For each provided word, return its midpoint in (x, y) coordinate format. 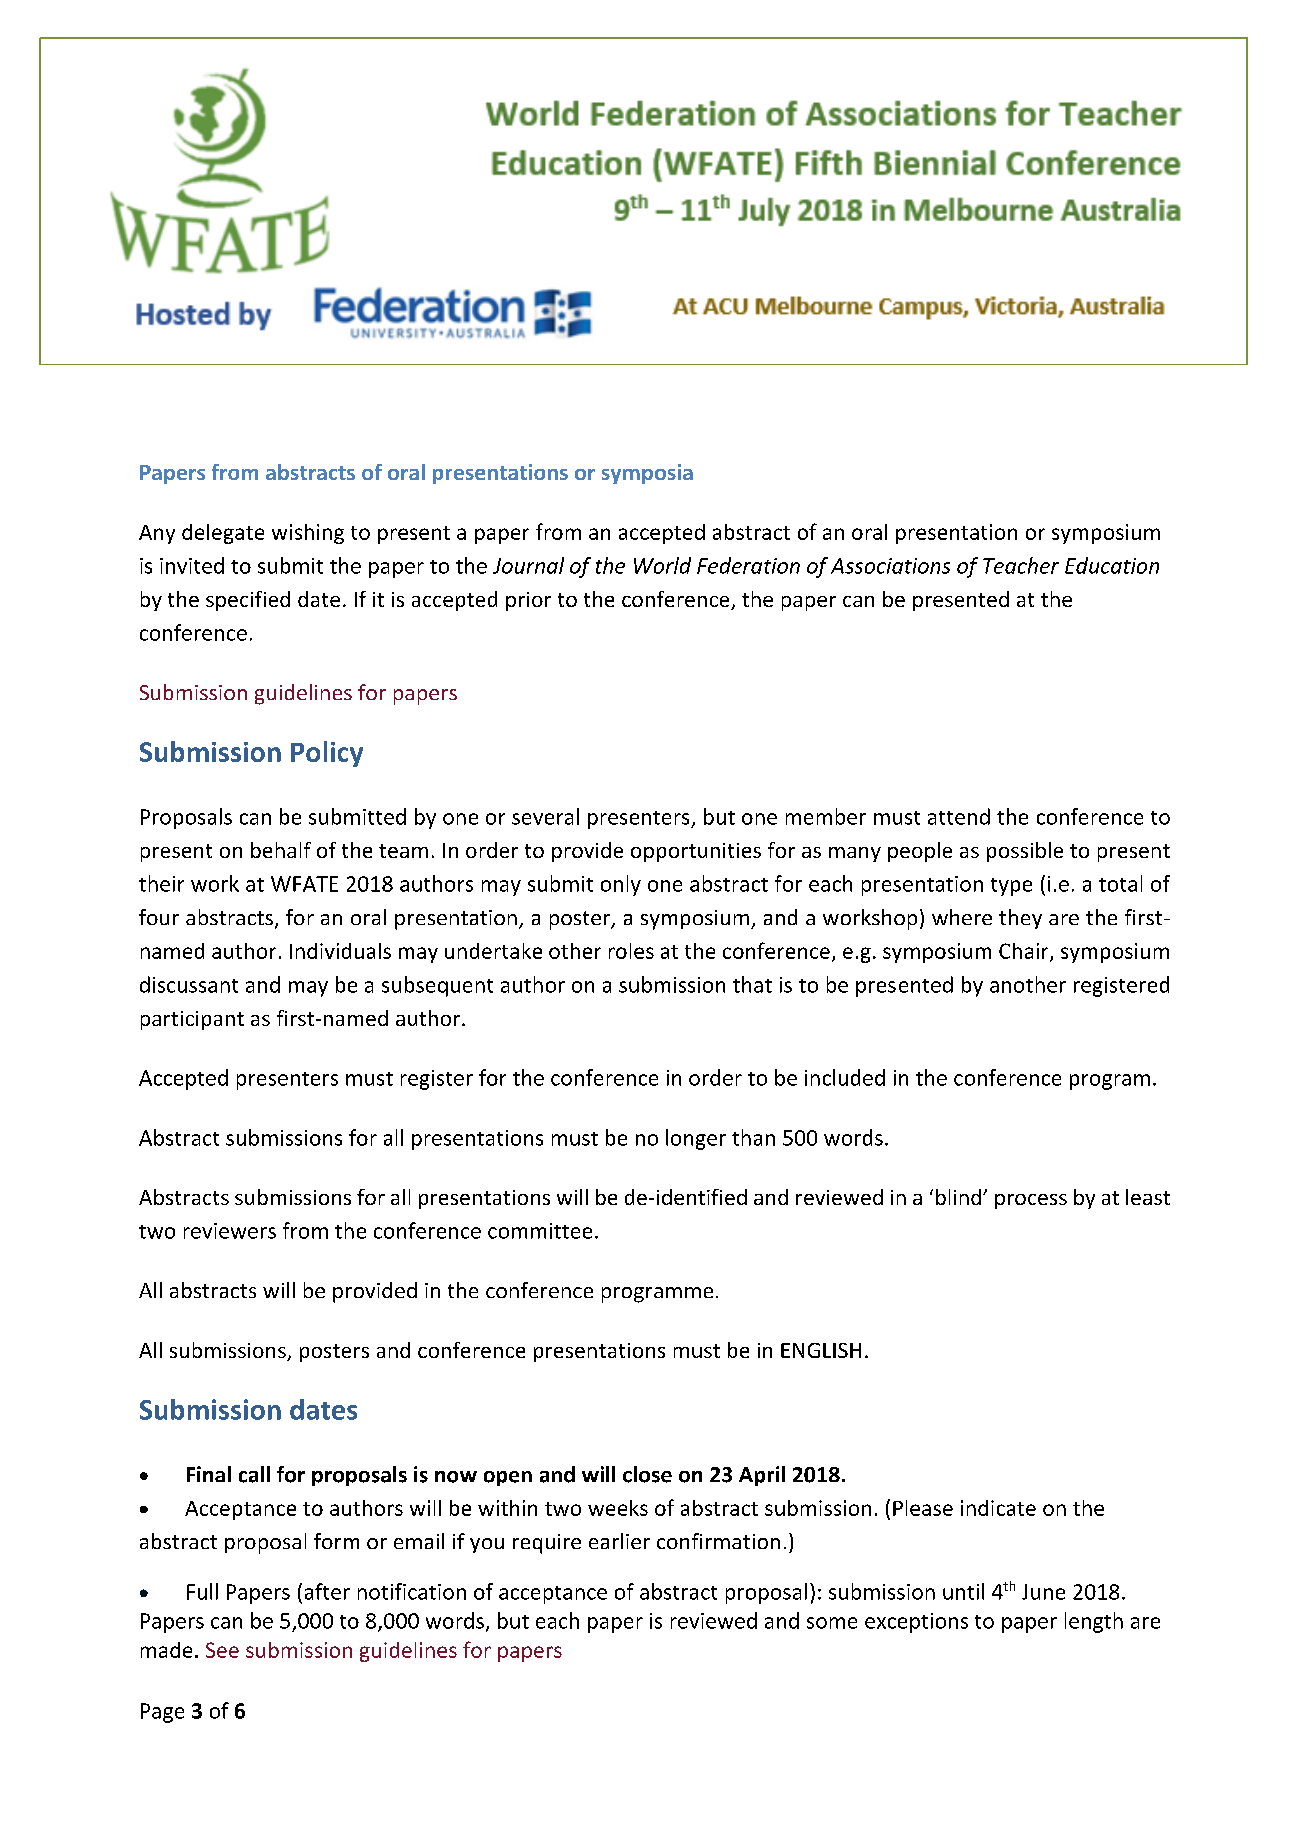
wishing (308, 534)
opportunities (696, 852)
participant (192, 1020)
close (647, 1474)
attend (959, 816)
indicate (998, 1508)
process (1031, 1201)
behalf (281, 850)
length (1094, 1622)
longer (696, 1139)
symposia (647, 474)
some (832, 1623)
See (222, 1650)
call (254, 1474)
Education (1112, 565)
